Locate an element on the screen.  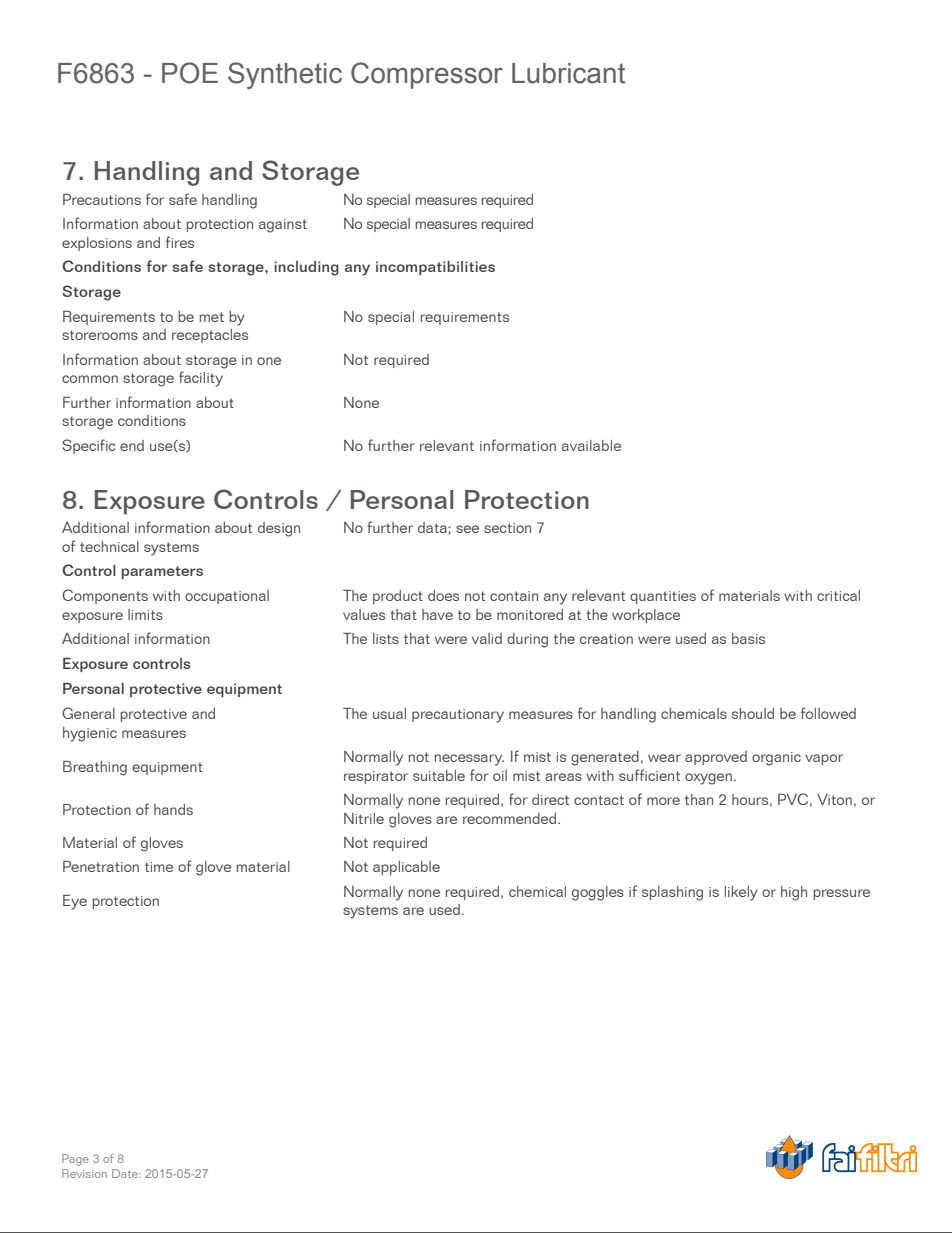
facility is located at coordinates (201, 379).
